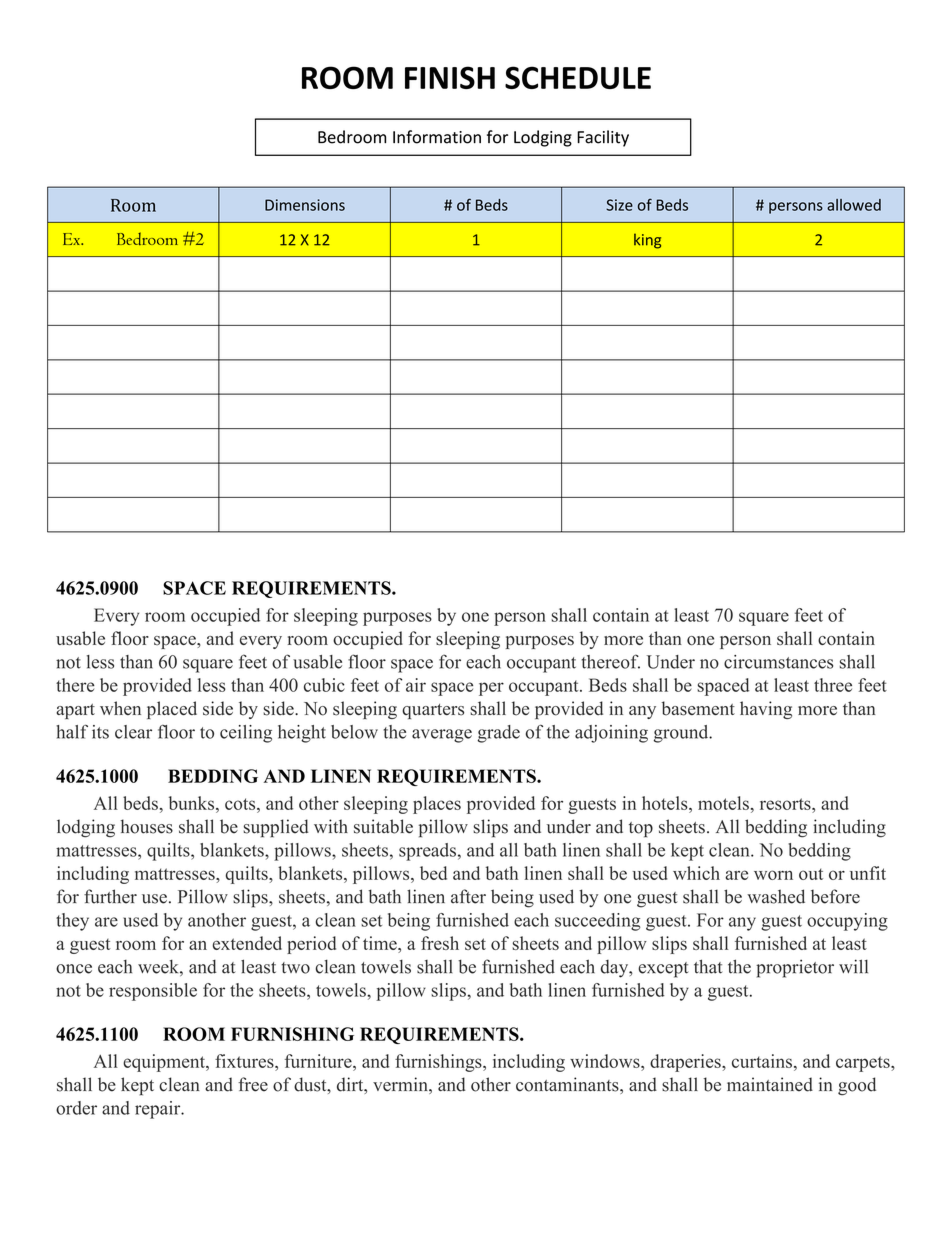 The width and height of the screenshot is (952, 1233). What do you see at coordinates (468, 896) in the screenshot?
I see `after` at bounding box center [468, 896].
